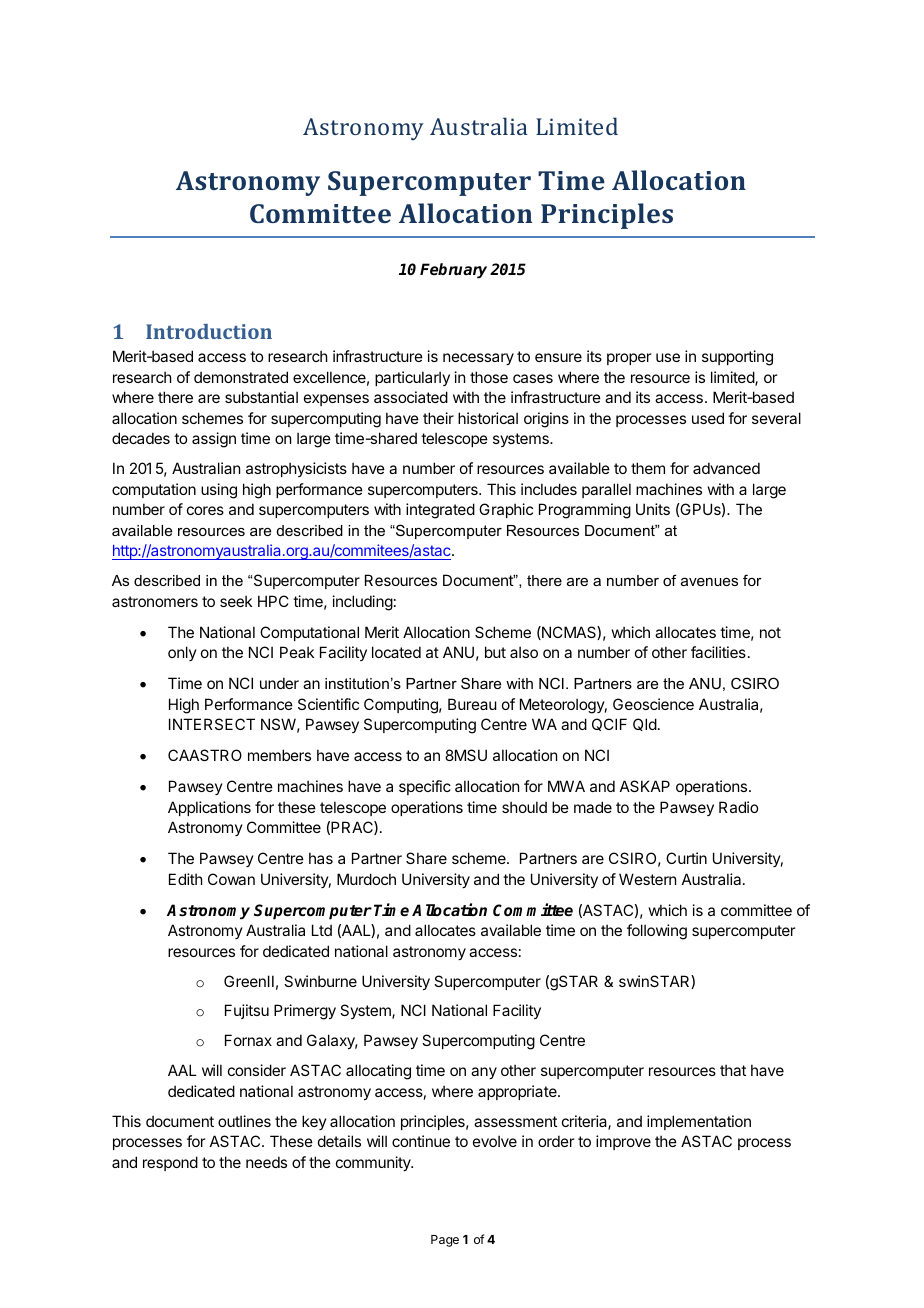  What do you see at coordinates (170, 1163) in the screenshot?
I see `respond` at bounding box center [170, 1163].
